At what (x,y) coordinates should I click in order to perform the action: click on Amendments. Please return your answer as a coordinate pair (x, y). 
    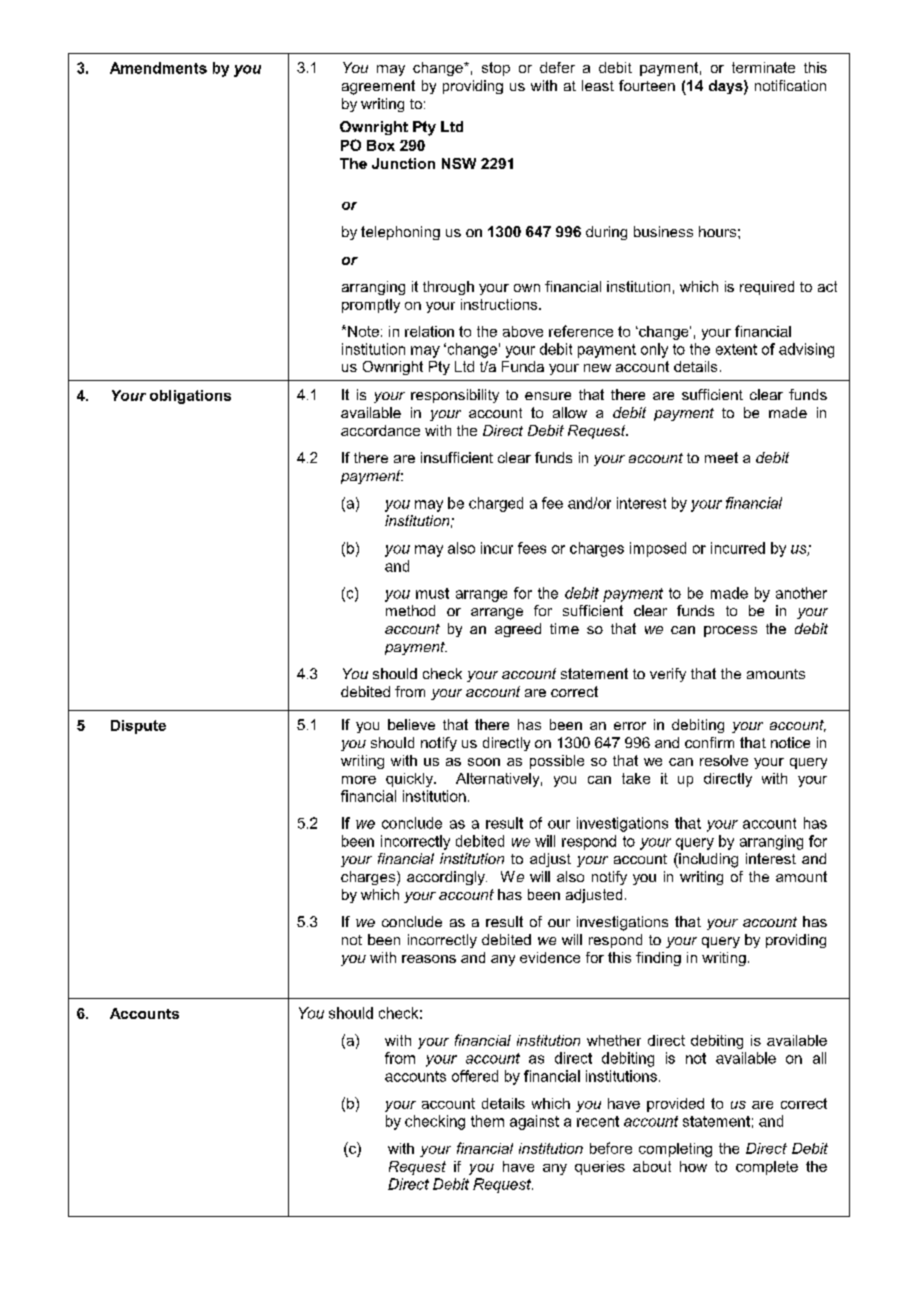
    Looking at the image, I should click on (158, 68).
